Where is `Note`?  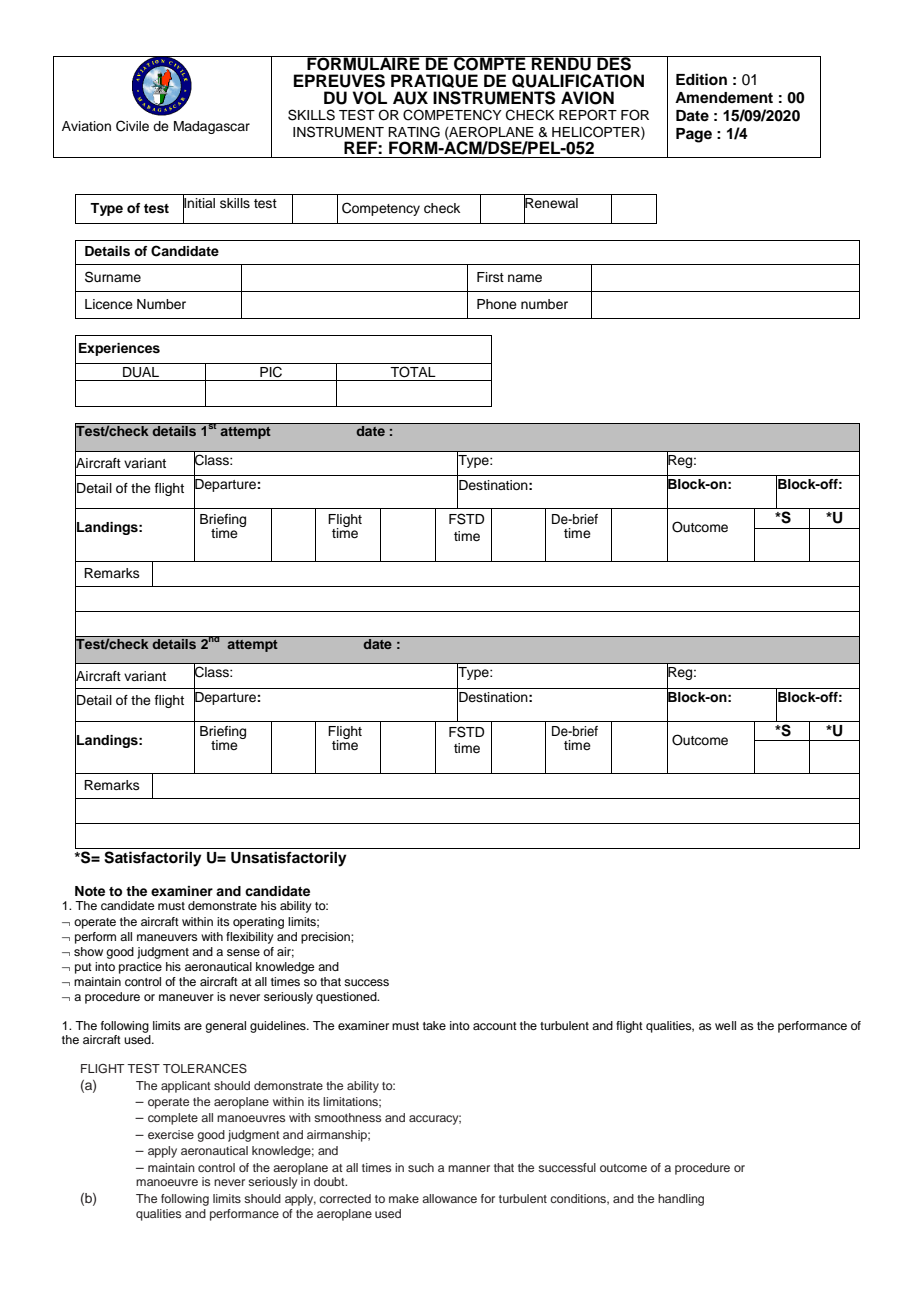 Note is located at coordinates (90, 891).
